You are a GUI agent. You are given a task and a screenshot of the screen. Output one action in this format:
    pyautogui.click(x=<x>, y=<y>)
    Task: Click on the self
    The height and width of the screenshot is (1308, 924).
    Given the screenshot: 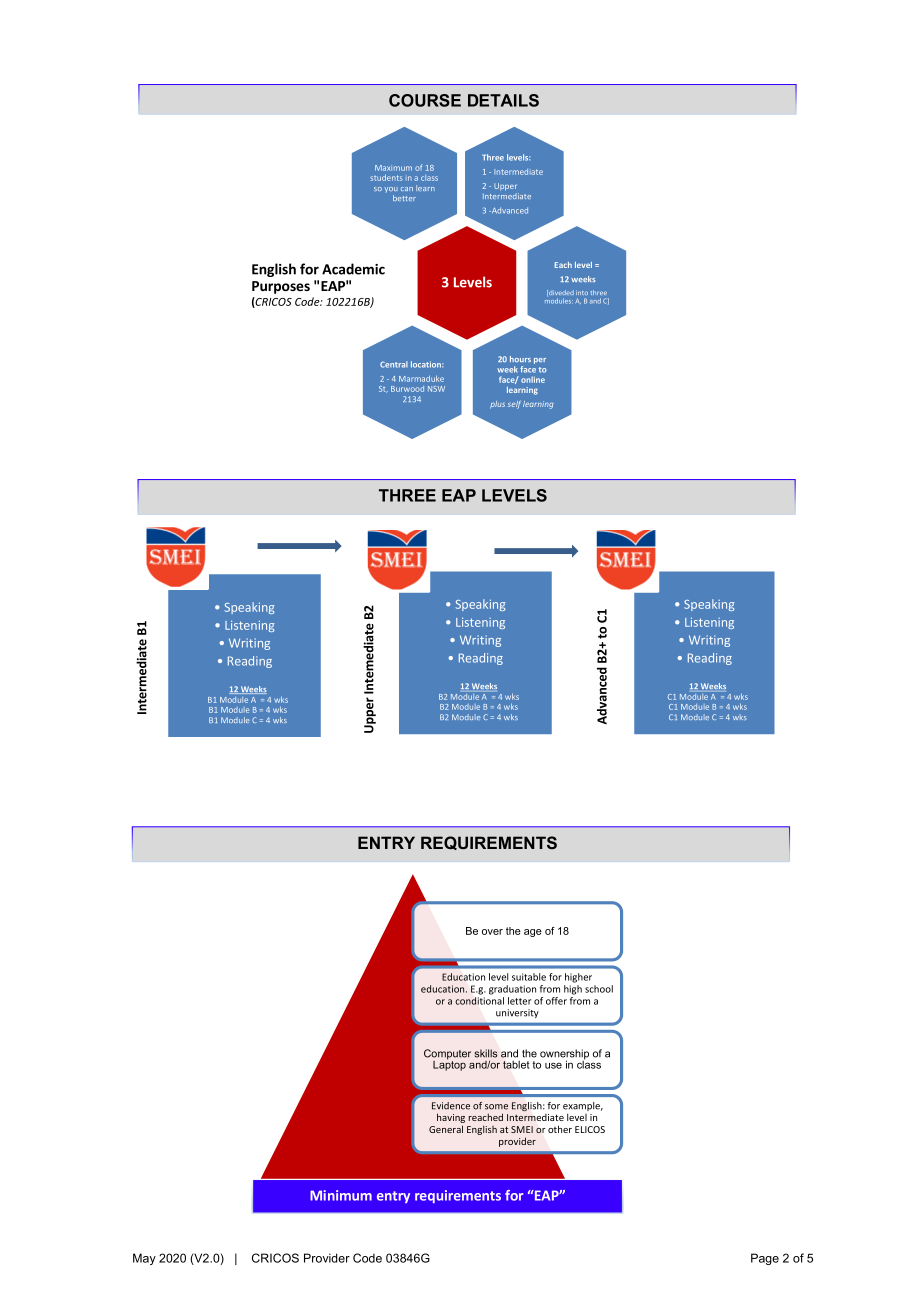 What is the action you would take?
    pyautogui.click(x=514, y=405)
